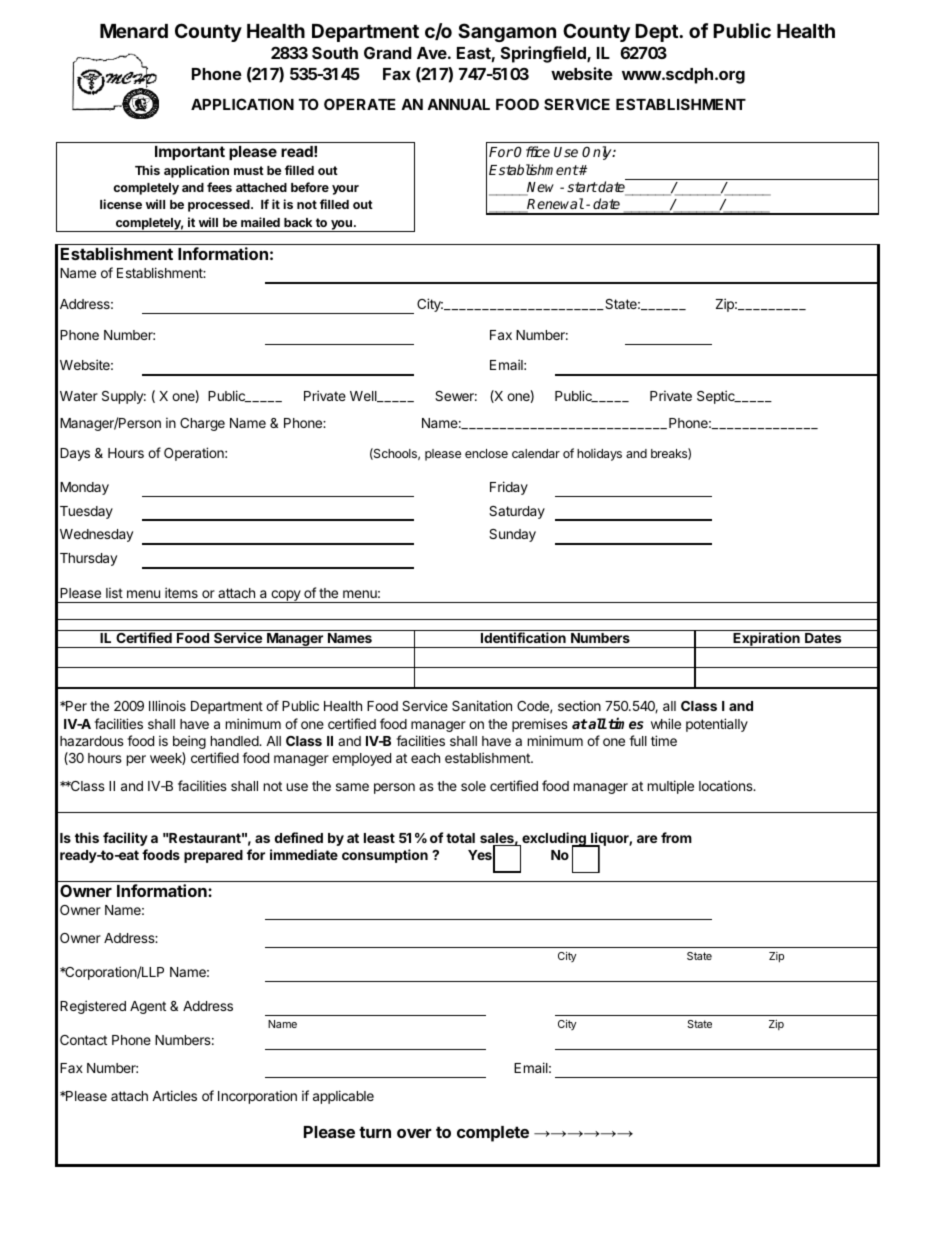 The height and width of the screenshot is (1233, 952). What do you see at coordinates (671, 787) in the screenshot?
I see `multiple` at bounding box center [671, 787].
